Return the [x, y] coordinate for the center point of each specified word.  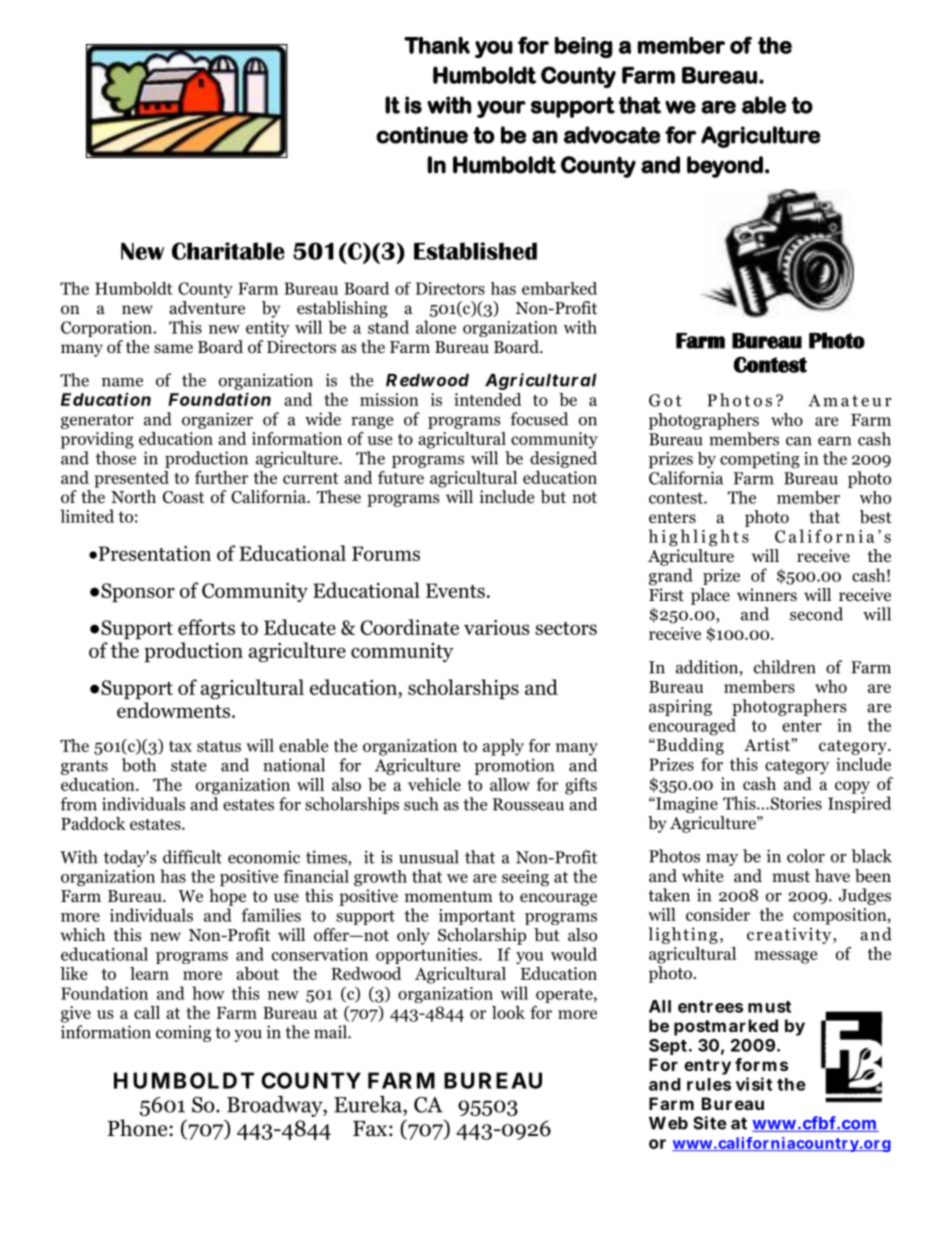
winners [767, 594]
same [173, 349]
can [799, 441]
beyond [725, 167]
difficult [192, 857]
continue [422, 135]
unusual [429, 857]
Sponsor [138, 592]
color [806, 856]
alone [436, 327]
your [501, 109]
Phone [138, 1128]
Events [455, 590]
